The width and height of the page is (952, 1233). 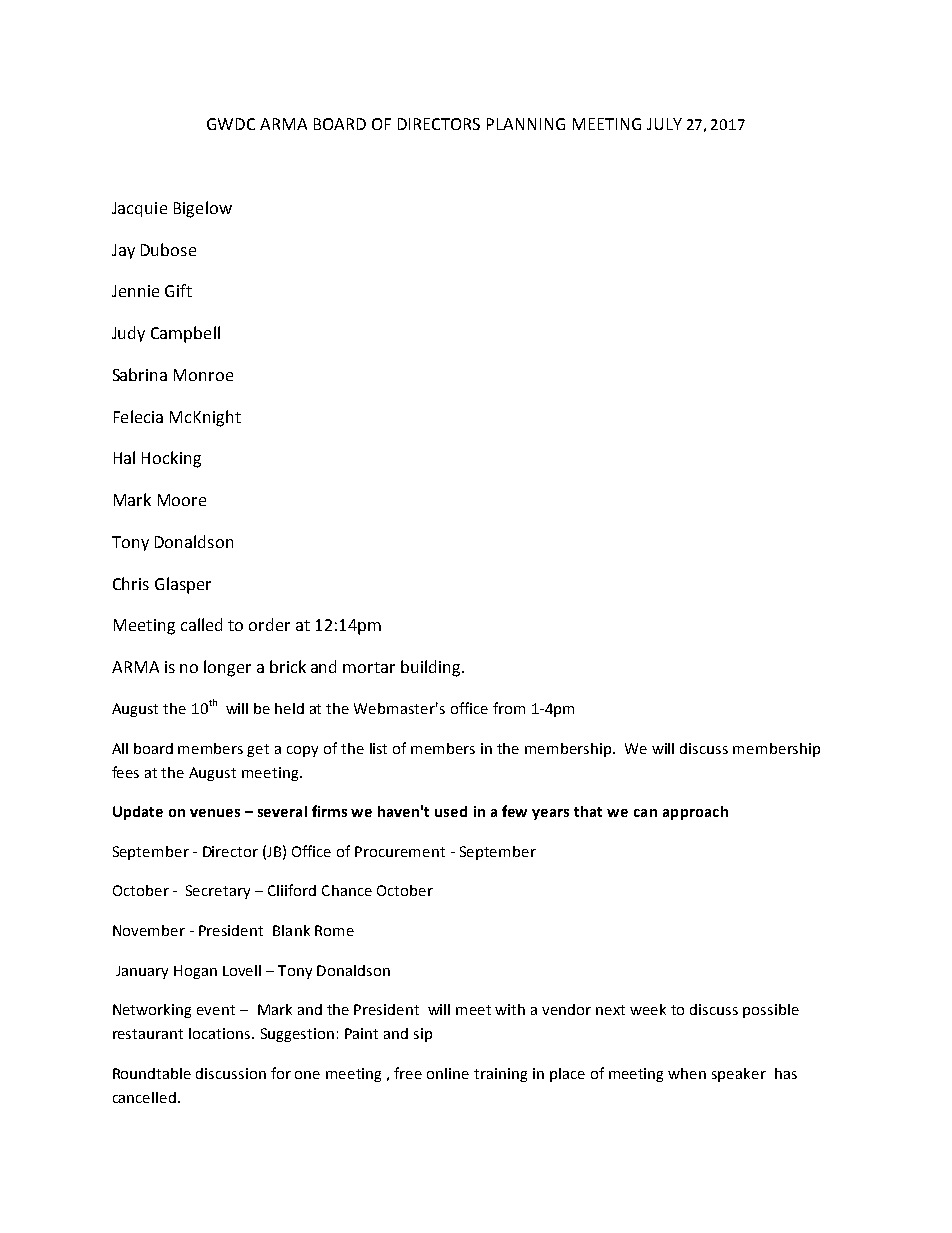 I want to click on Bigelow, so click(x=203, y=209).
